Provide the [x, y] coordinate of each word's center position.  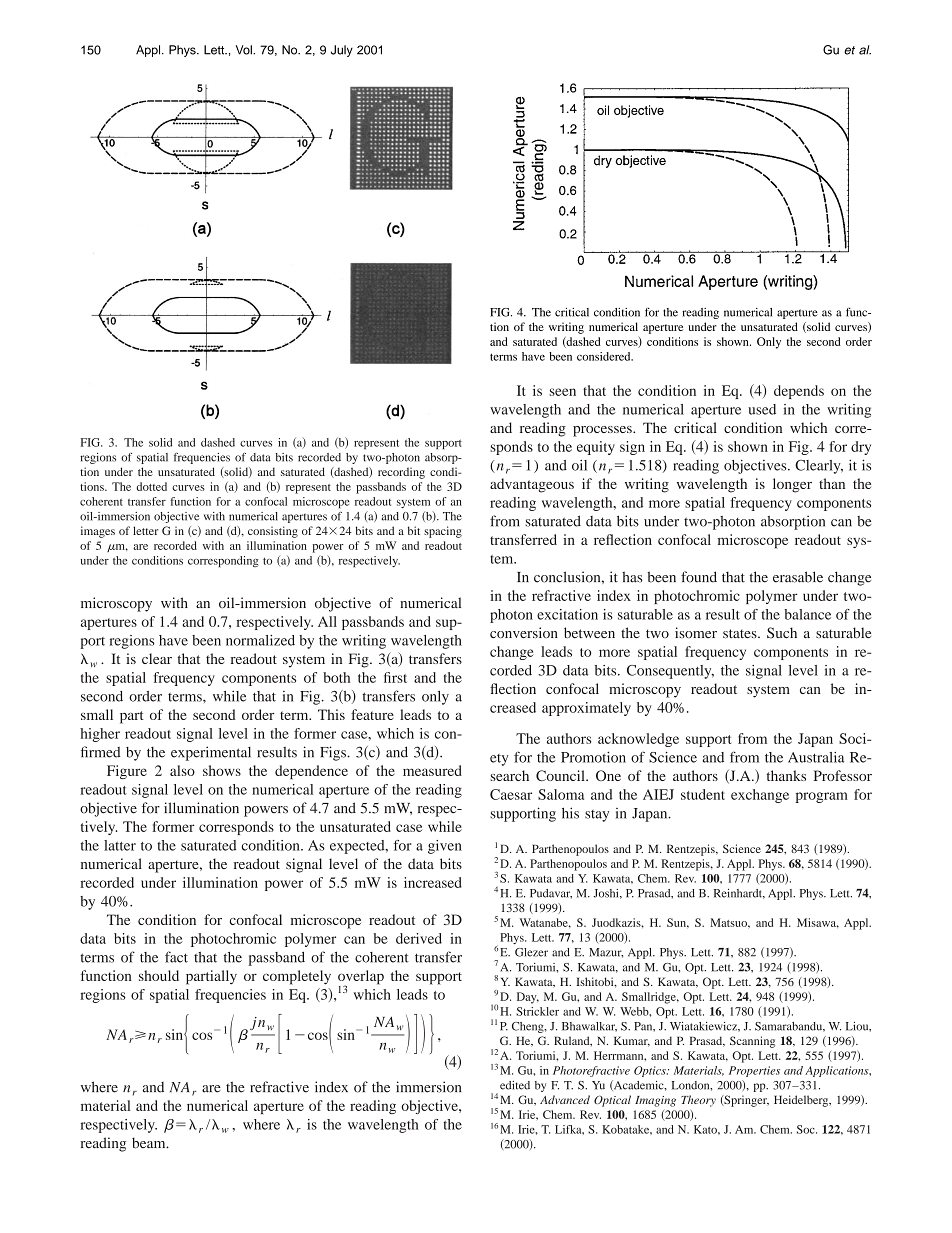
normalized [260, 640]
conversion [524, 632]
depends [799, 392]
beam [150, 1143]
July [342, 51]
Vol [245, 50]
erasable [798, 577]
